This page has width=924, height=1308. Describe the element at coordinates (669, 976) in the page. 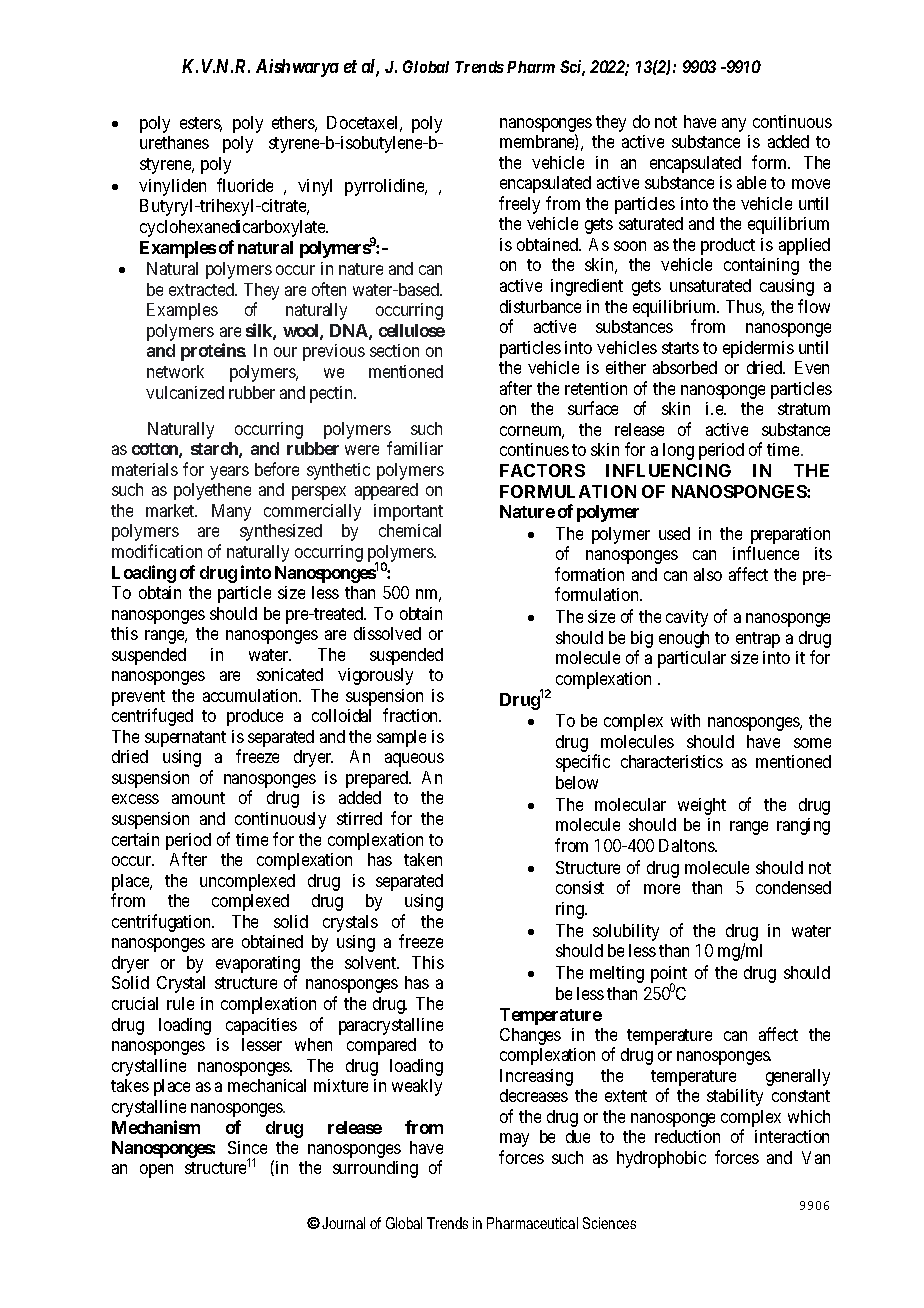

I see `point` at that location.
